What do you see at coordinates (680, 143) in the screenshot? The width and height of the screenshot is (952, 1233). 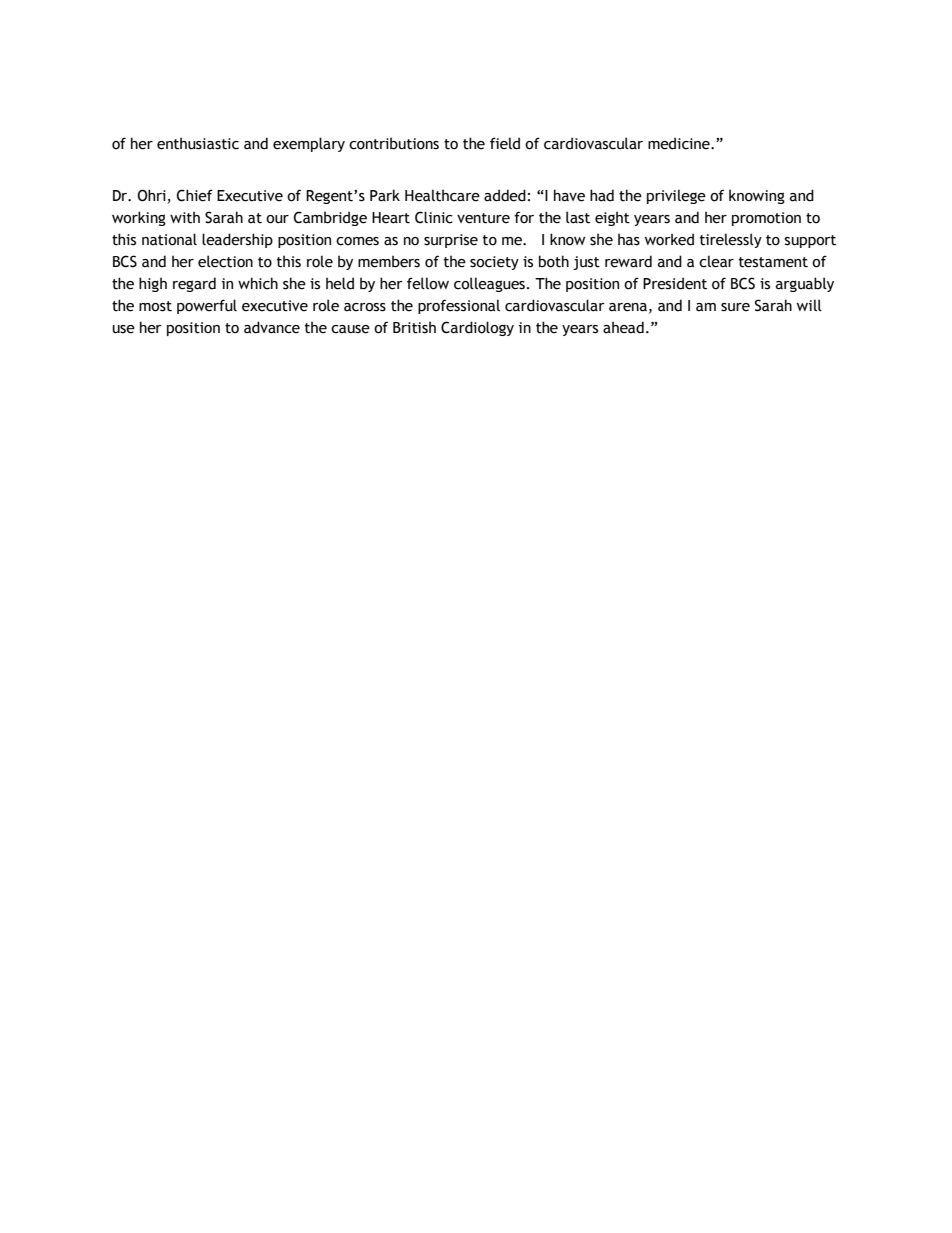 I see `medicine` at bounding box center [680, 143].
